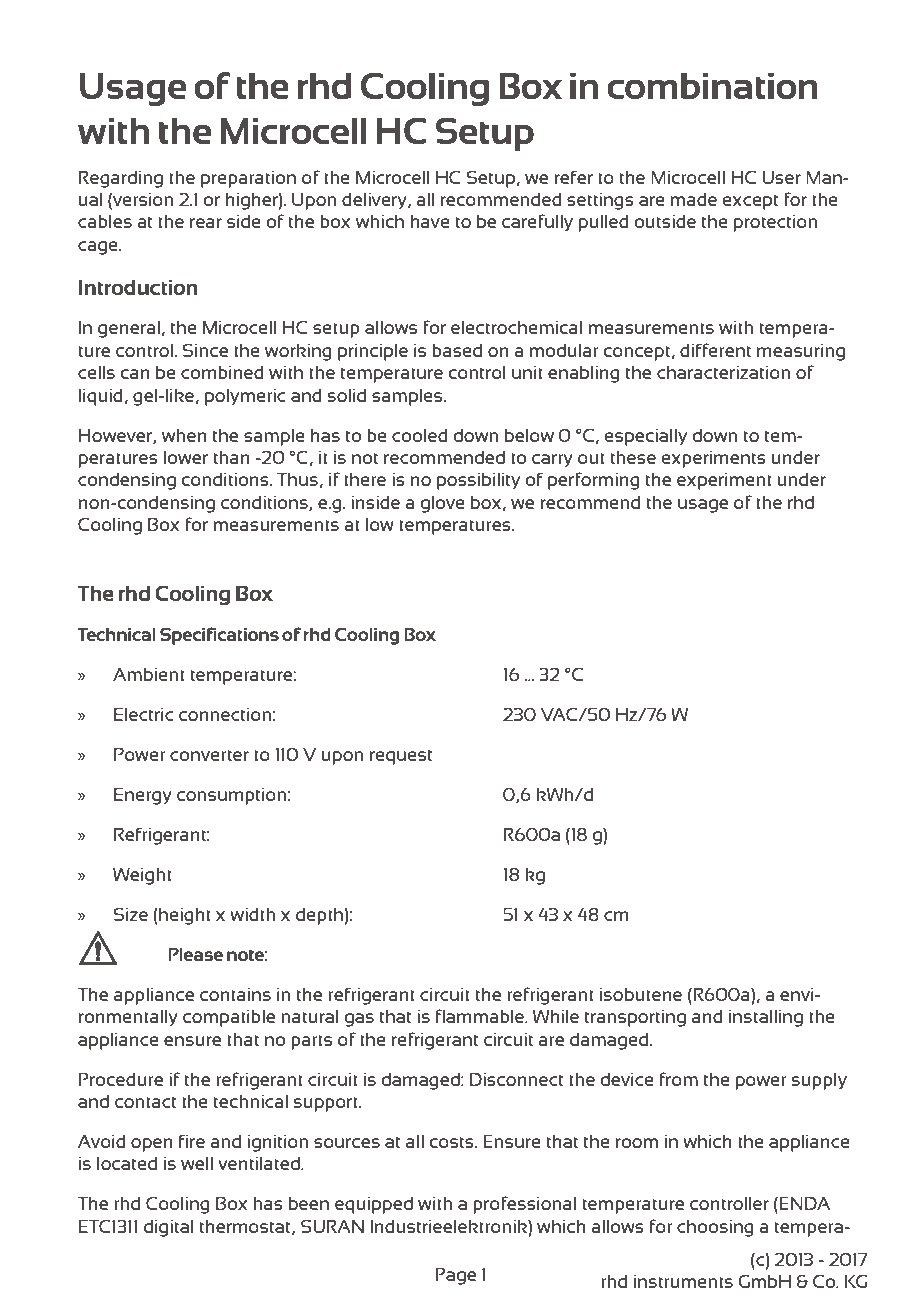 This image has width=924, height=1308. Describe the element at coordinates (168, 1228) in the image. I see `digital` at that location.
